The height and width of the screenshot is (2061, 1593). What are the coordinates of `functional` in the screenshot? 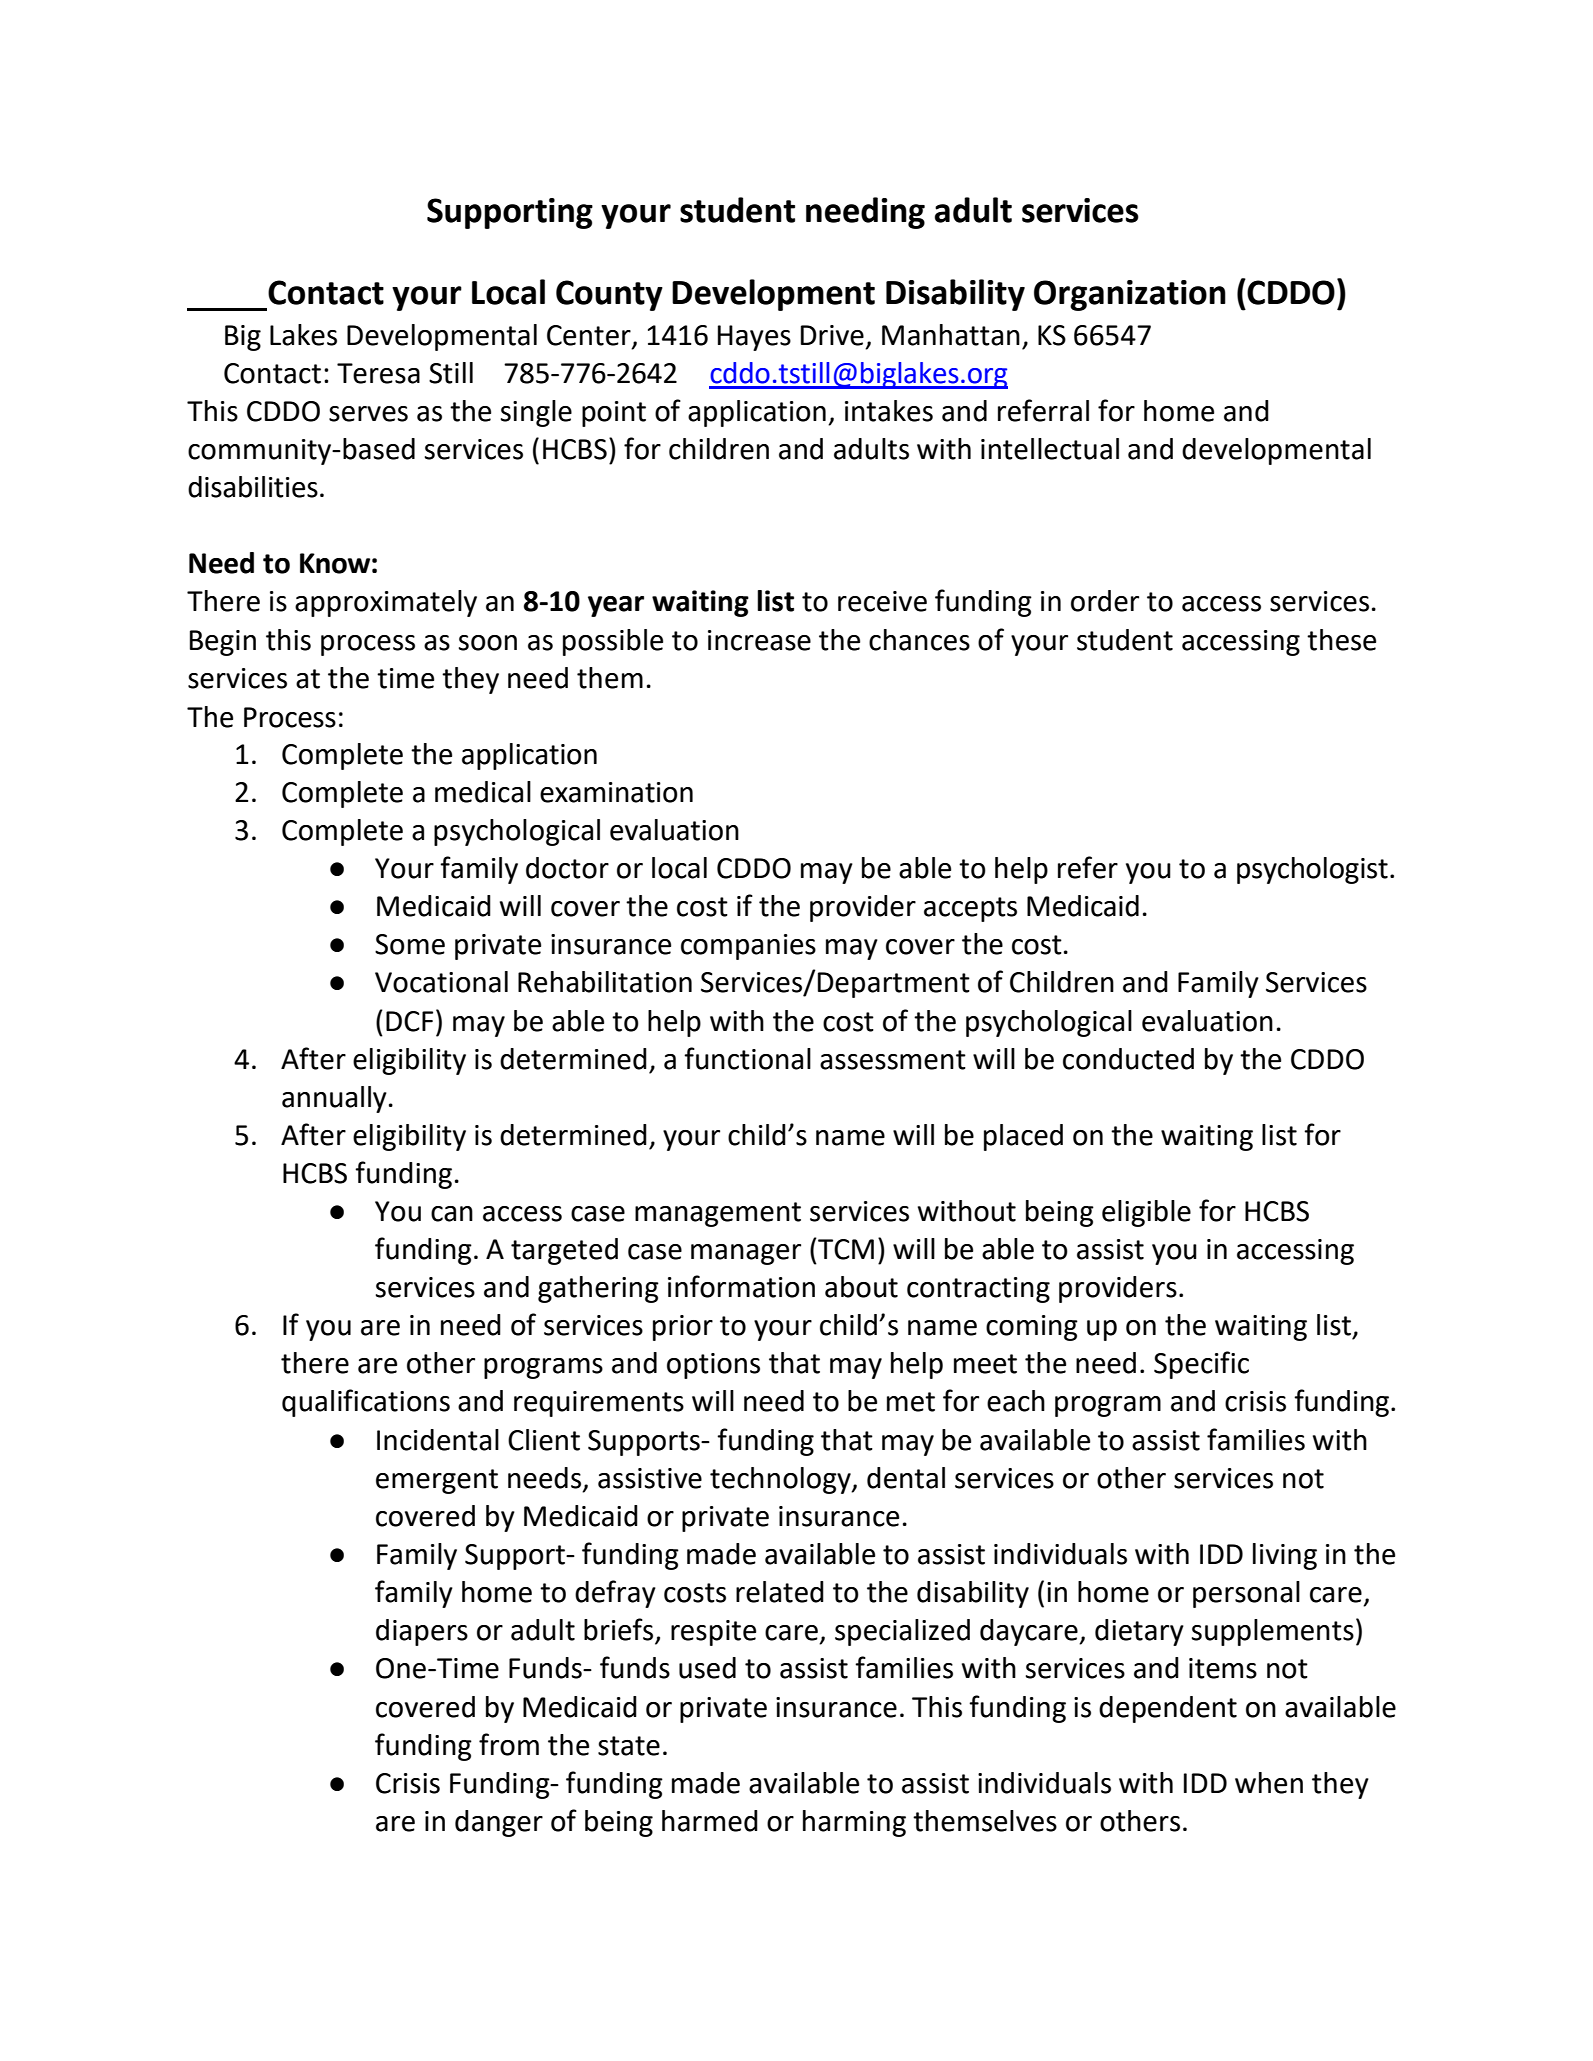 It's located at (747, 1058).
